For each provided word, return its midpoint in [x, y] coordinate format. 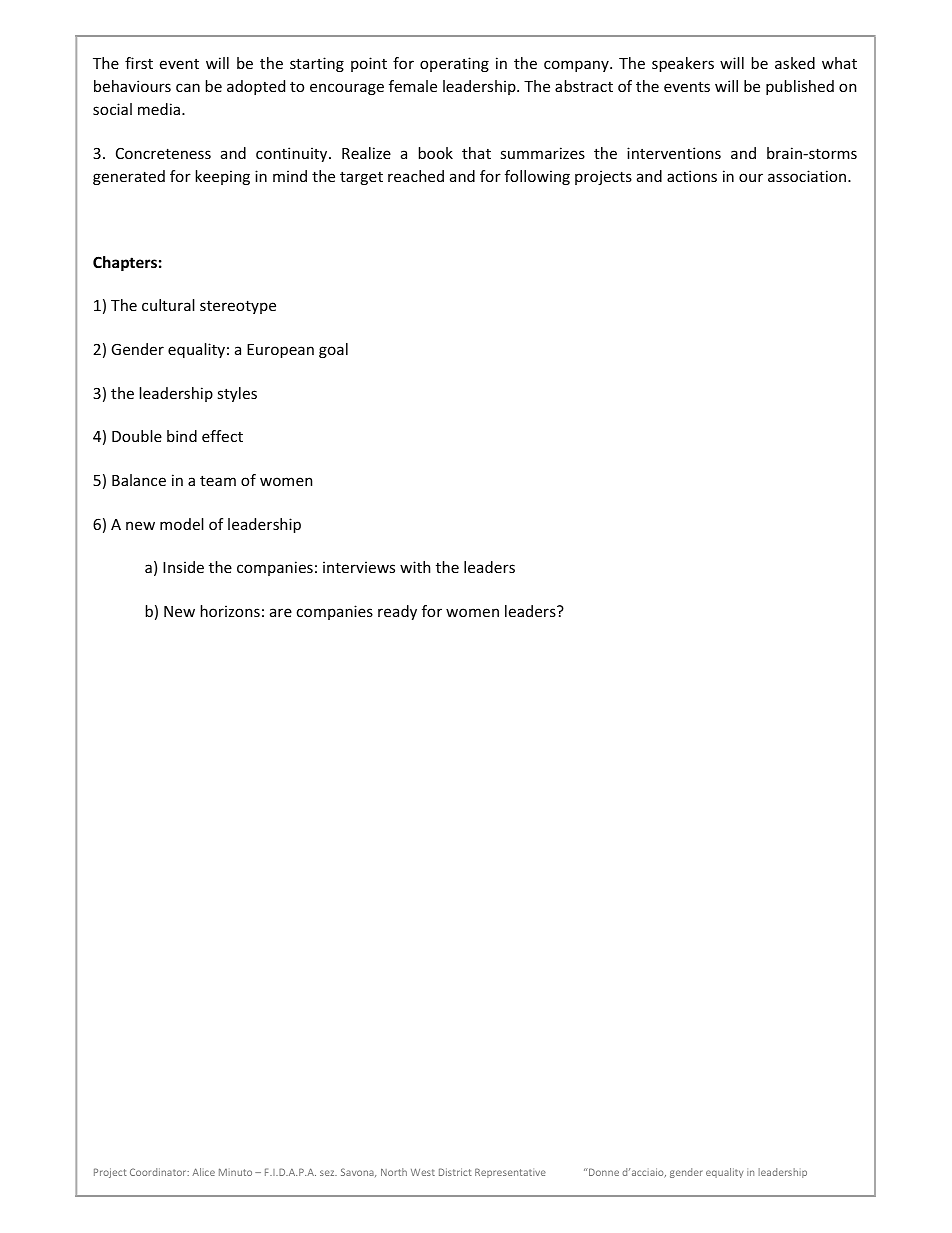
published [800, 87]
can [188, 87]
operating [454, 64]
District [455, 1172]
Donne [603, 1172]
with [415, 567]
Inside [183, 567]
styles [237, 394]
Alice [203, 1172]
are [281, 612]
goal [333, 350]
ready [397, 612]
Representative [510, 1173]
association [807, 176]
